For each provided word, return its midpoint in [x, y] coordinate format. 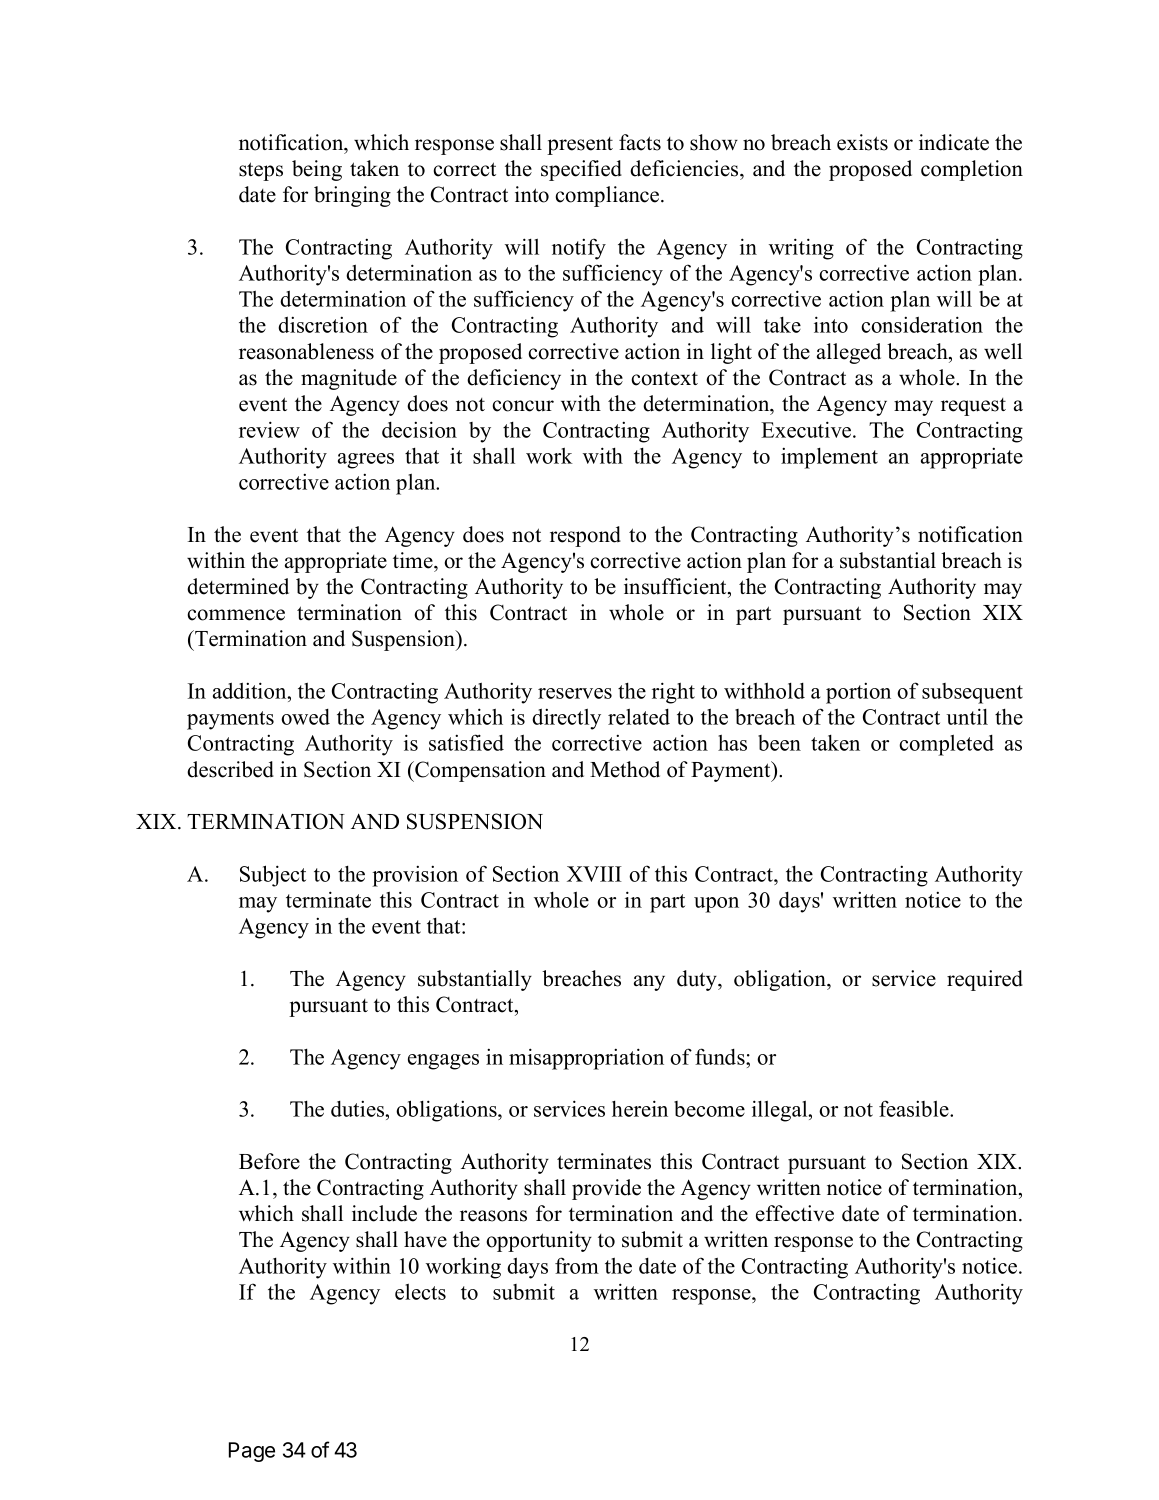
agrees [366, 461]
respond [585, 536]
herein [640, 1108]
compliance [608, 196]
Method [625, 769]
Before [269, 1161]
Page [252, 1452]
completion [972, 170]
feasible [915, 1108]
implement [829, 458]
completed [946, 745]
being [317, 170]
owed [305, 717]
